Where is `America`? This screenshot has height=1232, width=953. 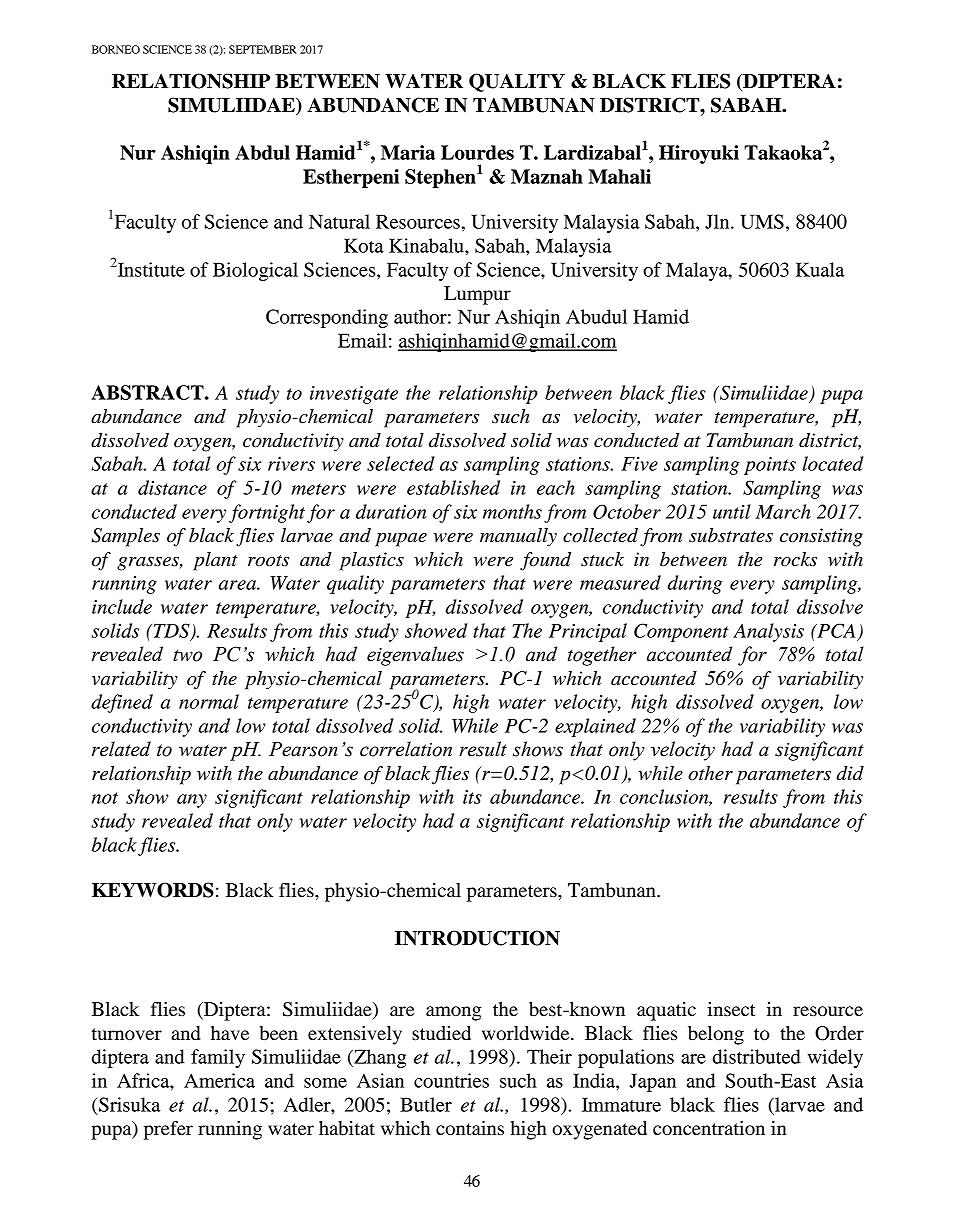 America is located at coordinates (219, 1080).
